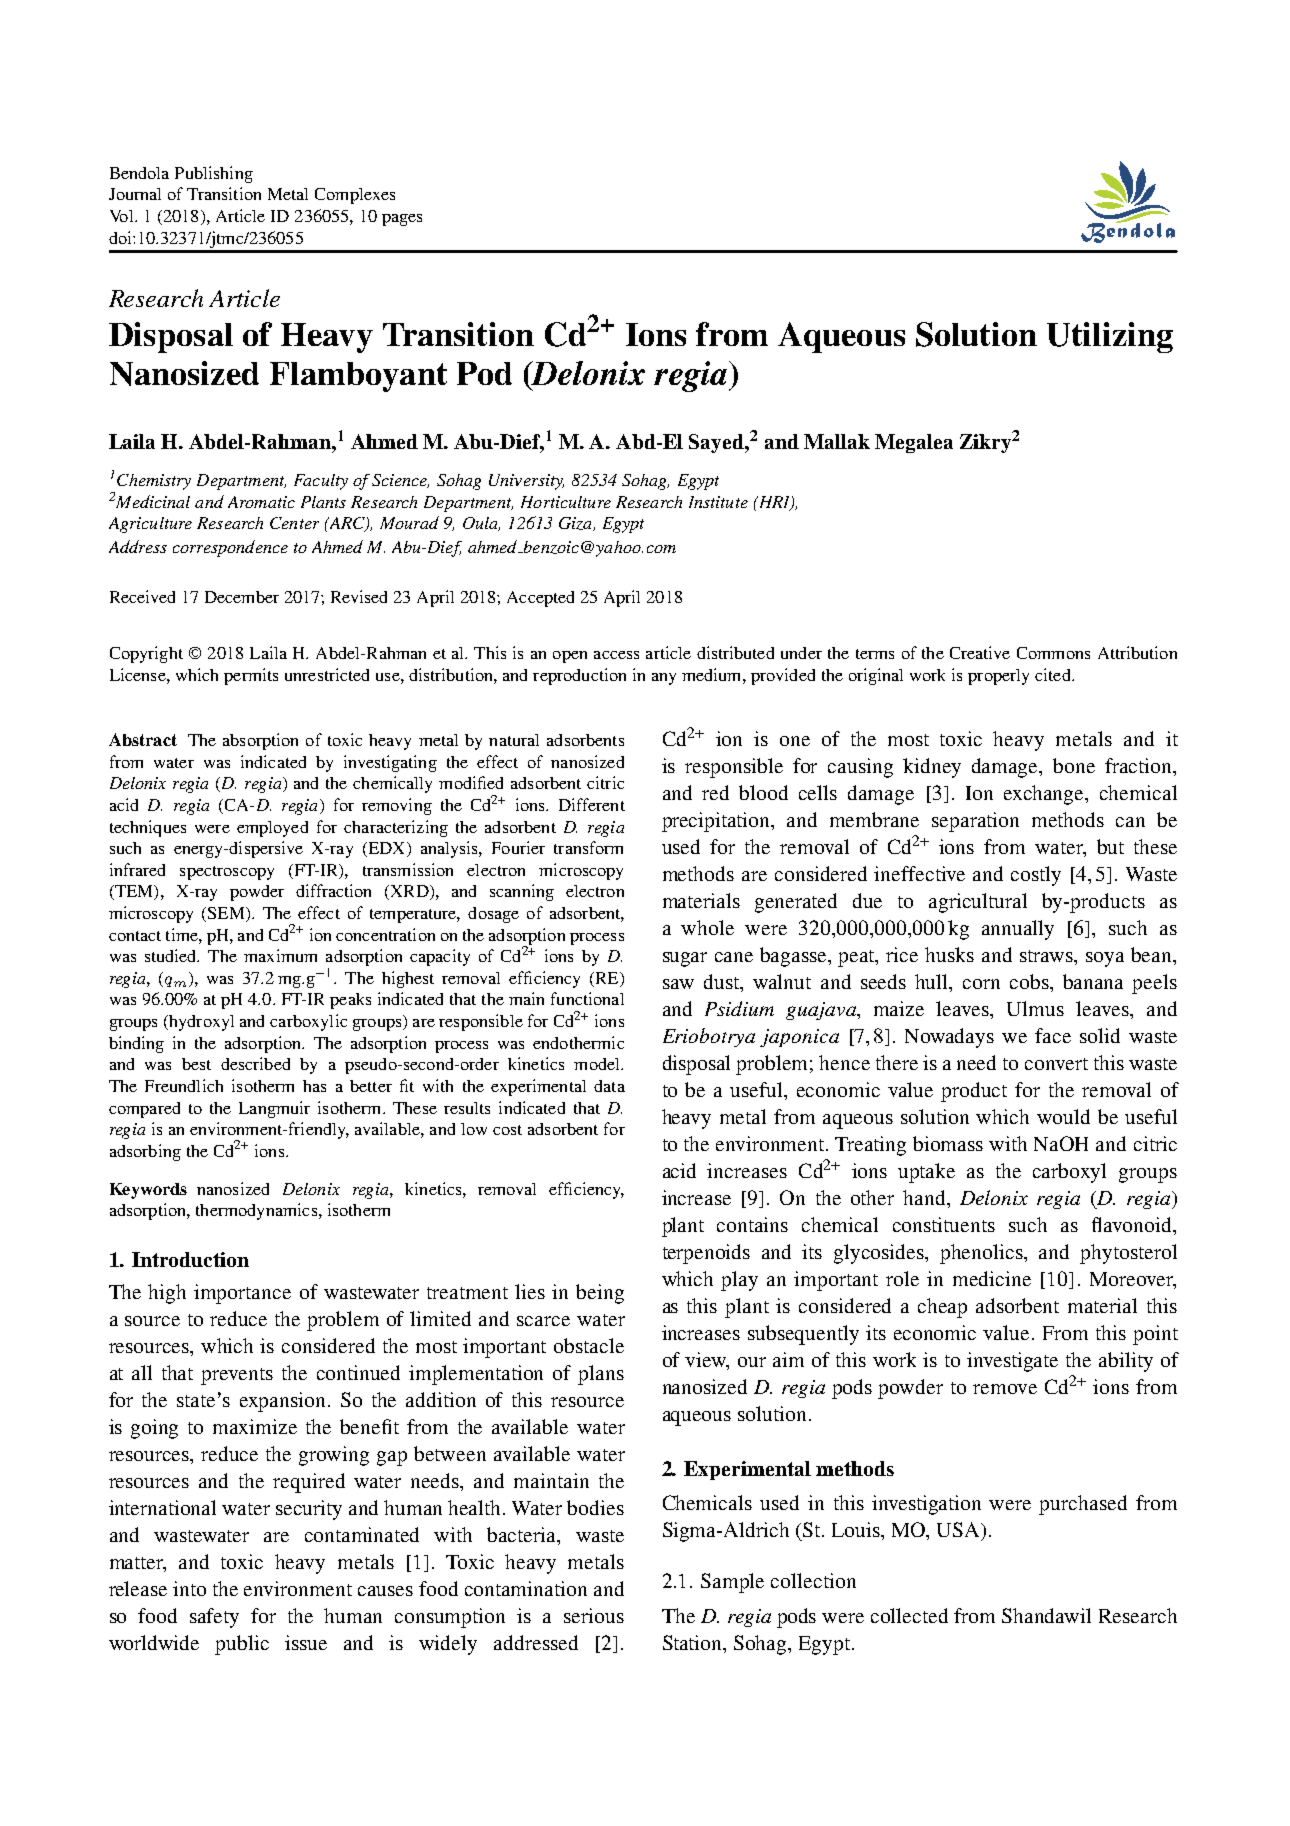  I want to click on Langmuir, so click(274, 1109).
